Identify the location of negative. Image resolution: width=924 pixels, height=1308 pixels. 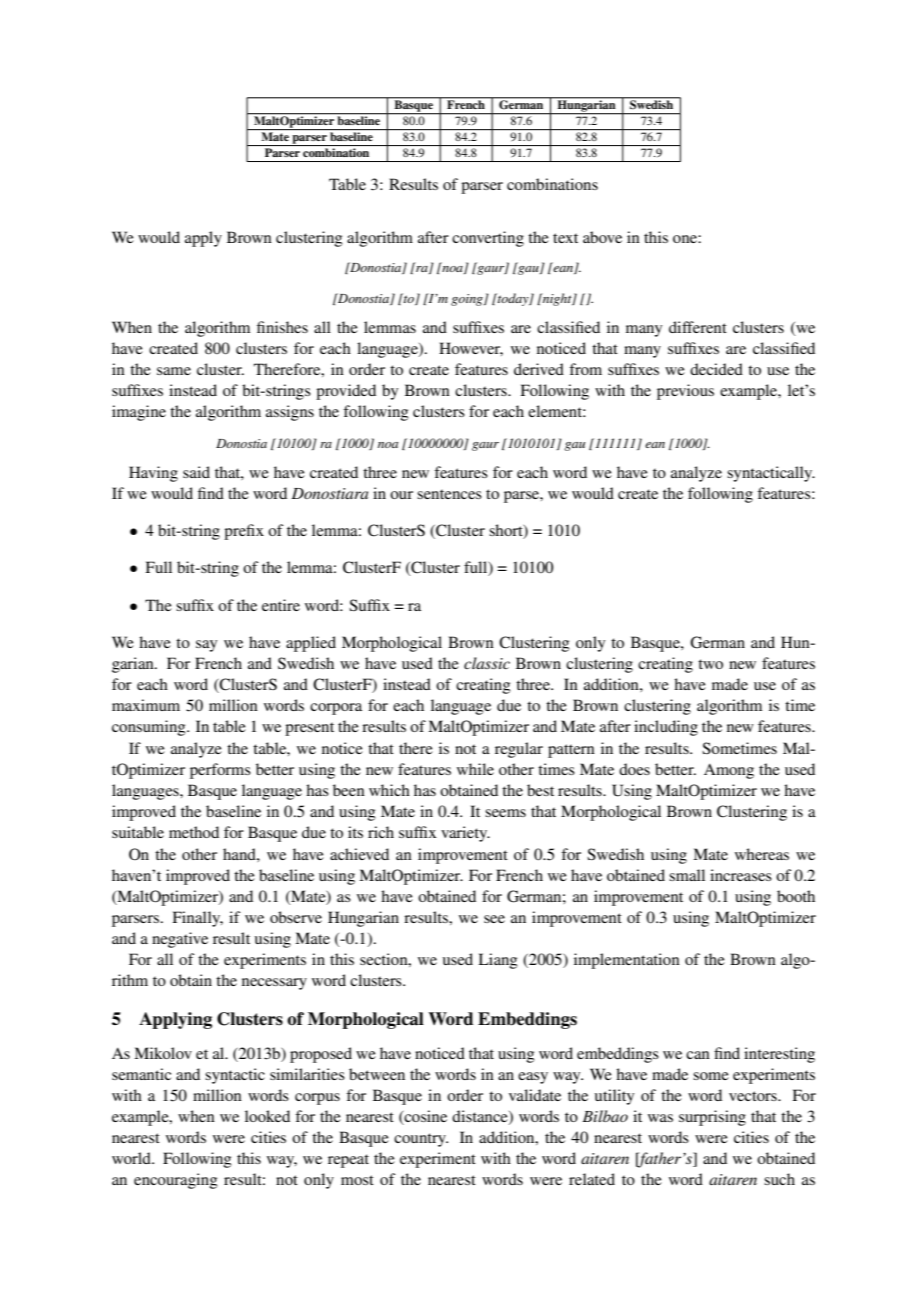
(180, 940).
